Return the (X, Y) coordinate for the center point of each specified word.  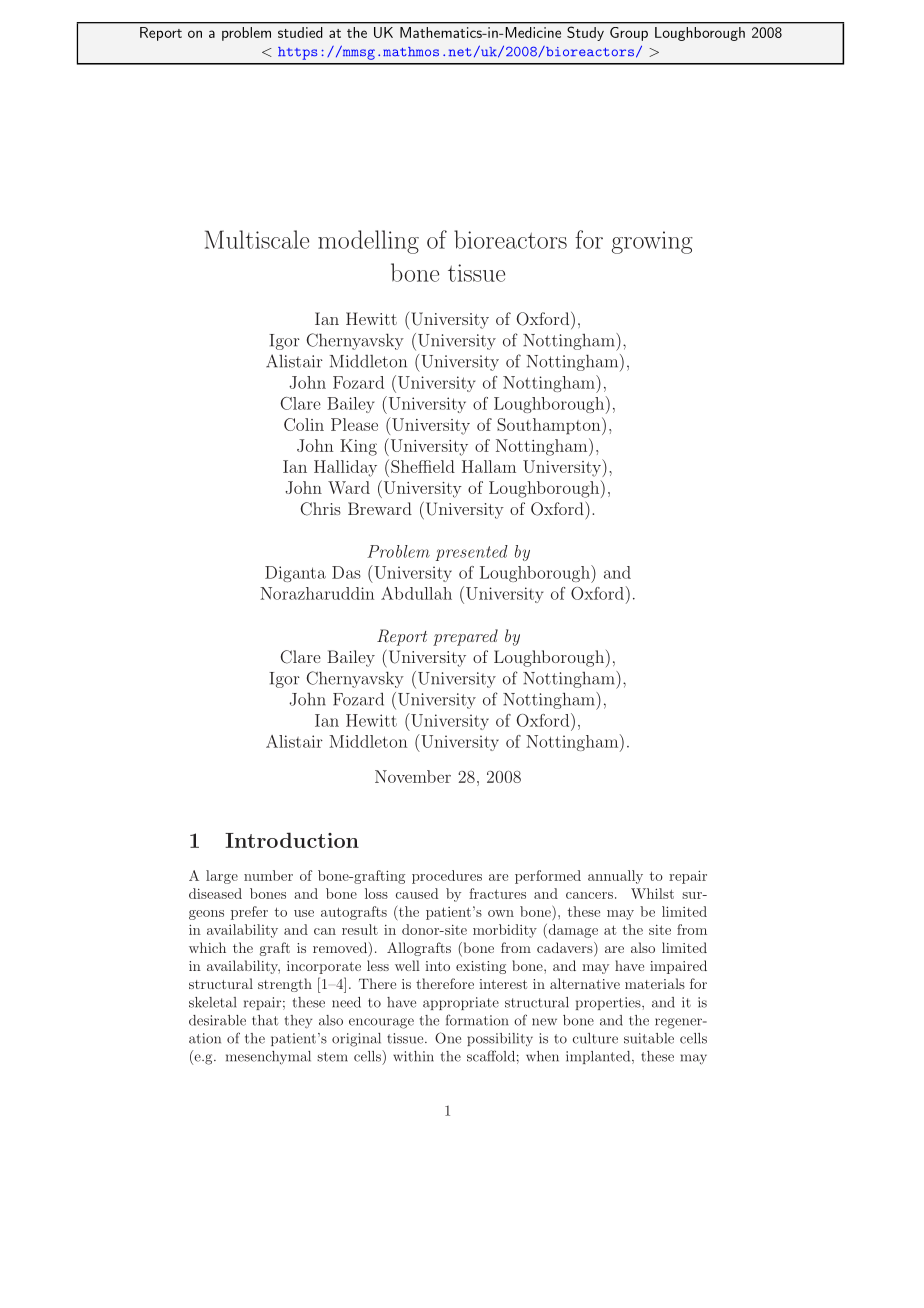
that (265, 1020)
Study (585, 34)
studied (300, 32)
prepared (465, 637)
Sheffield (423, 466)
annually (615, 877)
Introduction (292, 840)
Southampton (550, 426)
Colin (304, 424)
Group (629, 34)
